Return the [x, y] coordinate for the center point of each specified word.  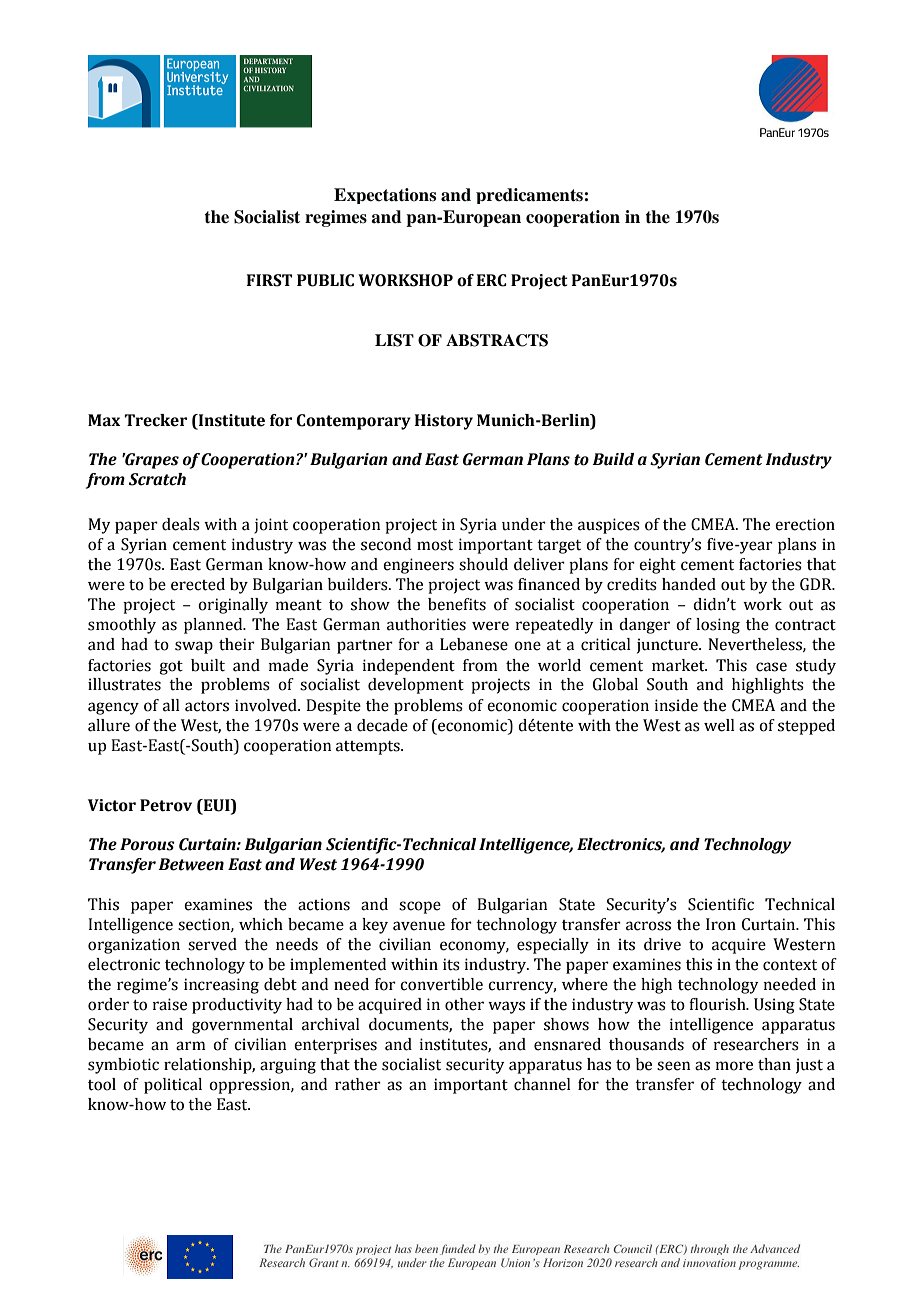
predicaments [529, 196]
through [710, 1249]
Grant [324, 1262]
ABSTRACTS [497, 340]
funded [458, 1249]
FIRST [270, 280]
